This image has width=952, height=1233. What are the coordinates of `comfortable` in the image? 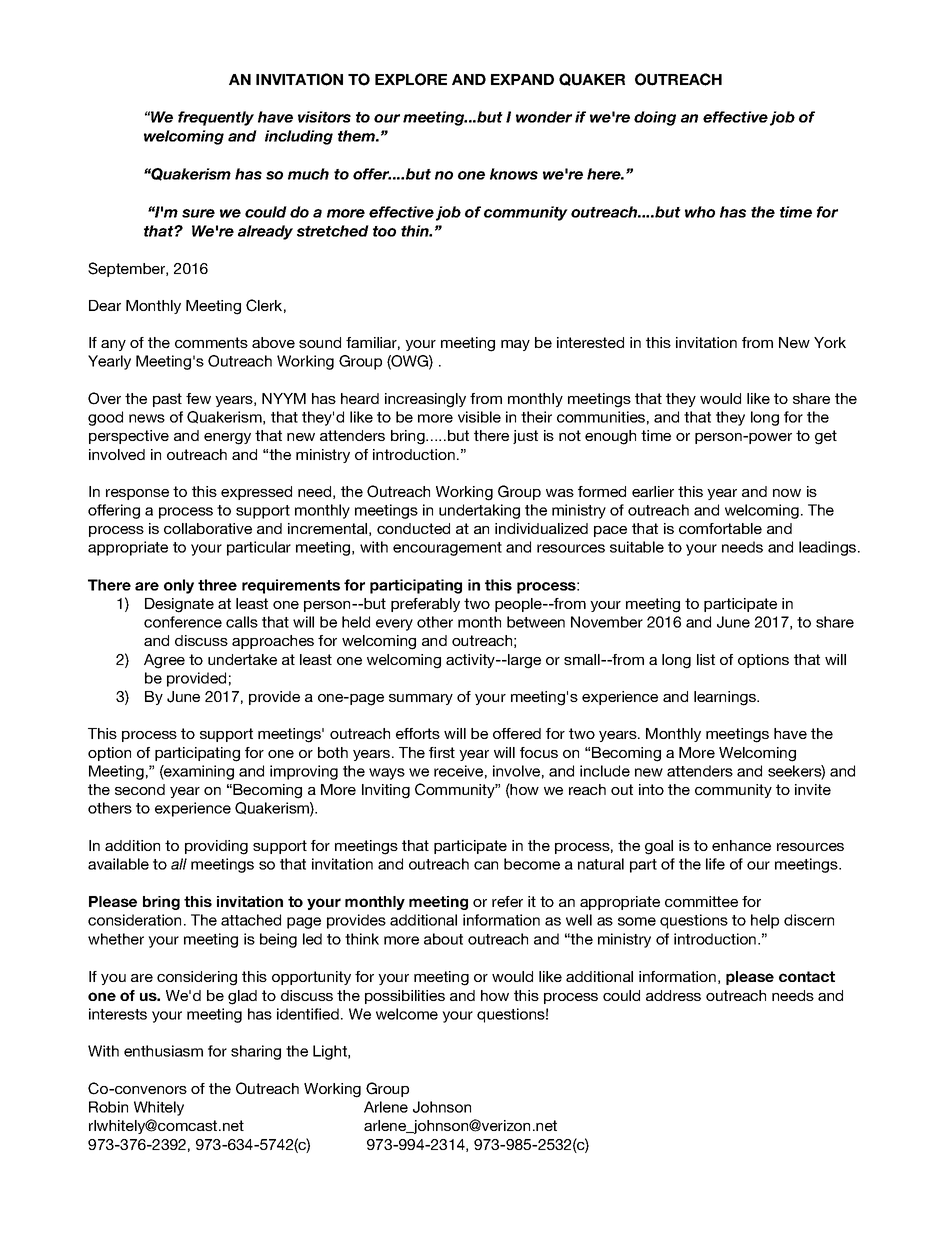 It's located at (720, 528).
